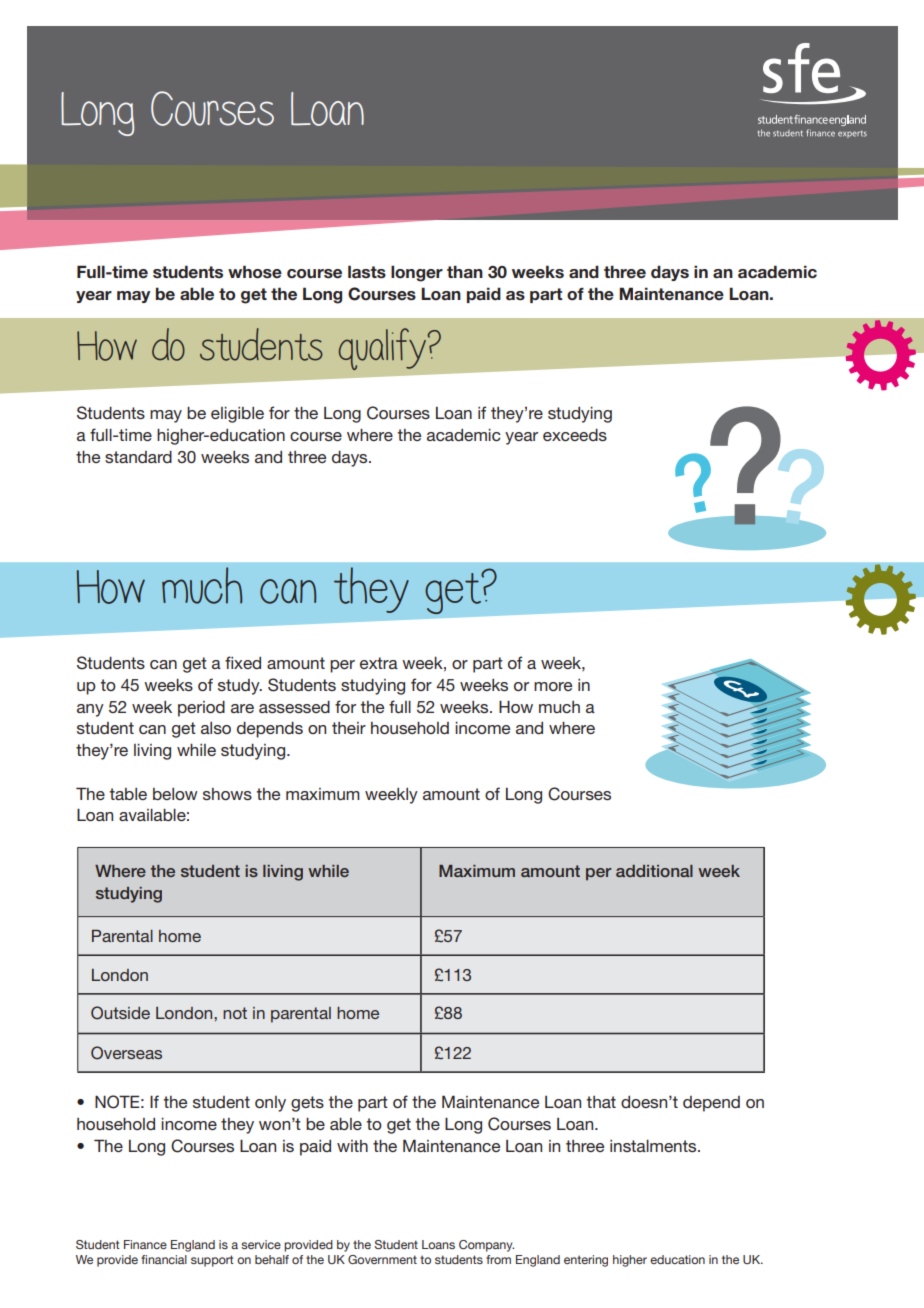  What do you see at coordinates (465, 271) in the document?
I see `than` at bounding box center [465, 271].
